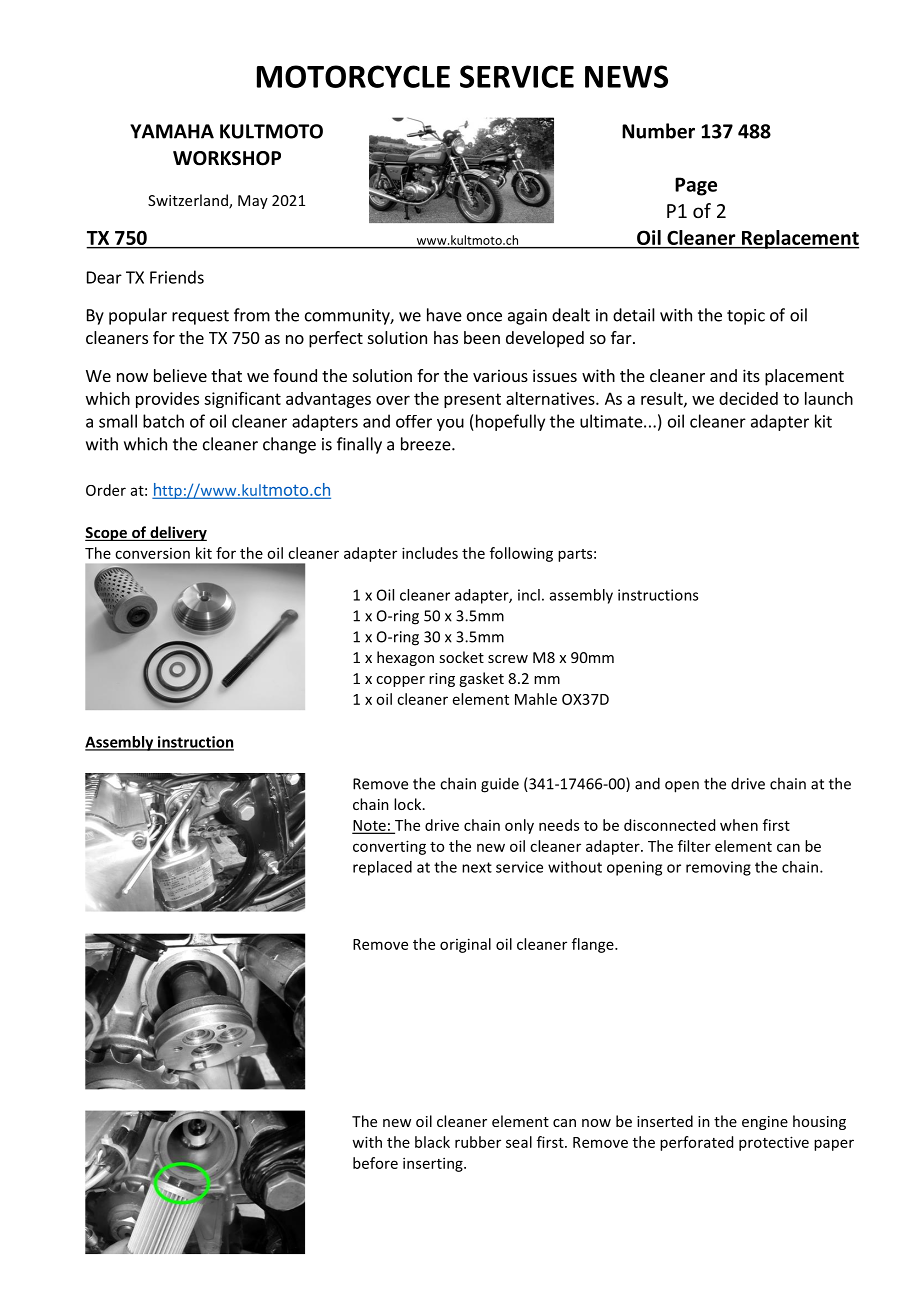  I want to click on Number, so click(658, 131).
